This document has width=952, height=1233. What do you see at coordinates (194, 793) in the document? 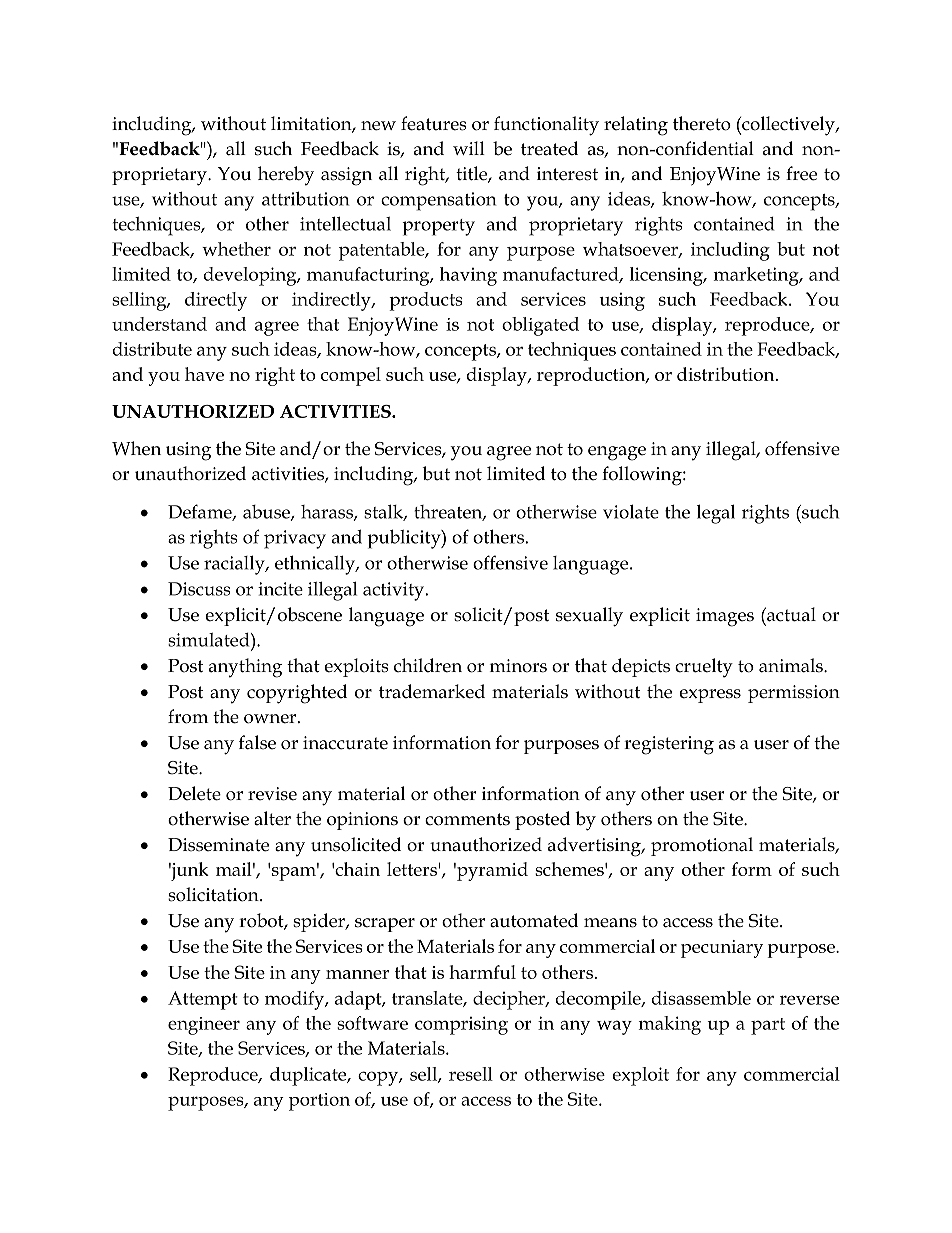
I see `Delete` at bounding box center [194, 793].
